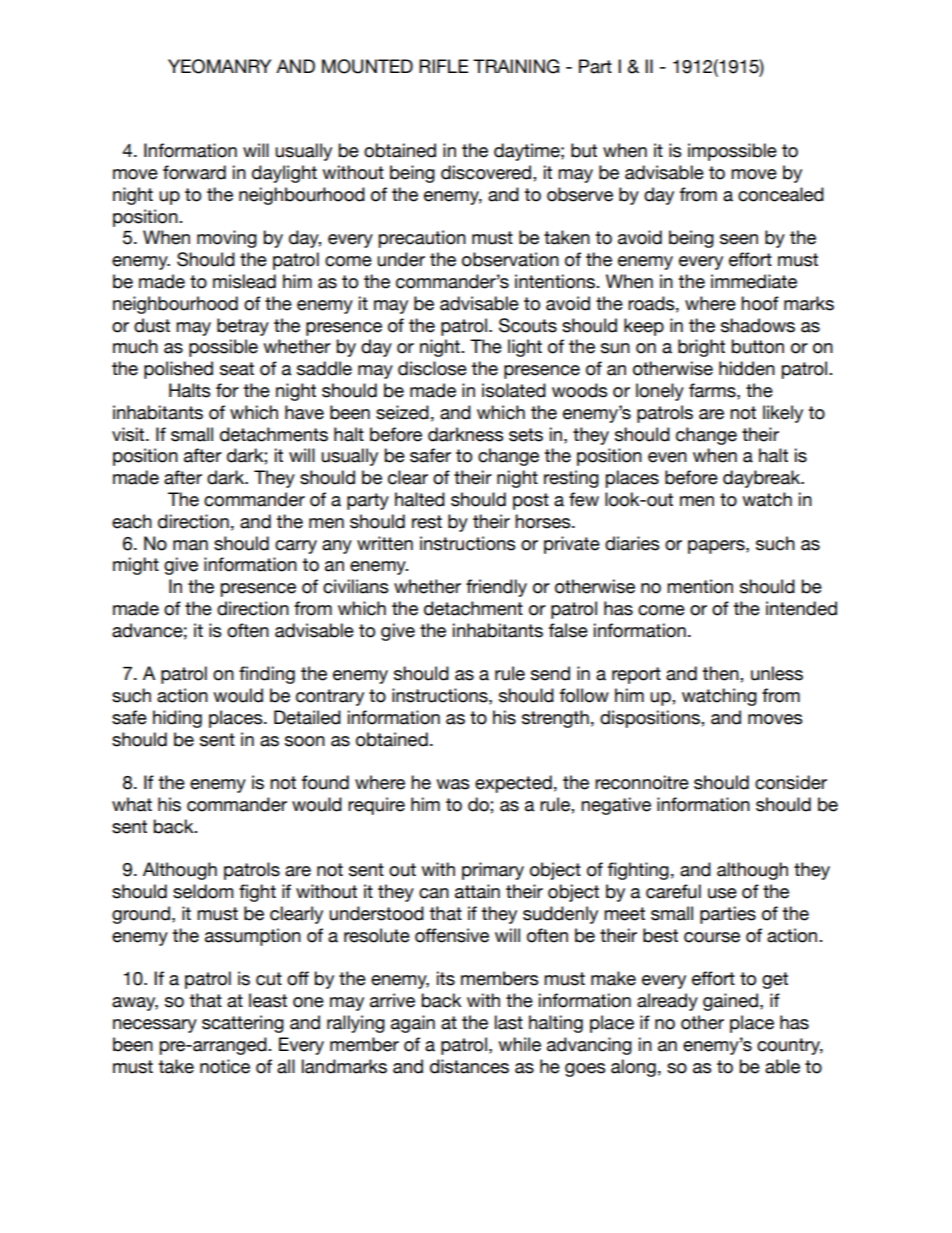  What do you see at coordinates (791, 782) in the document?
I see `consider` at bounding box center [791, 782].
